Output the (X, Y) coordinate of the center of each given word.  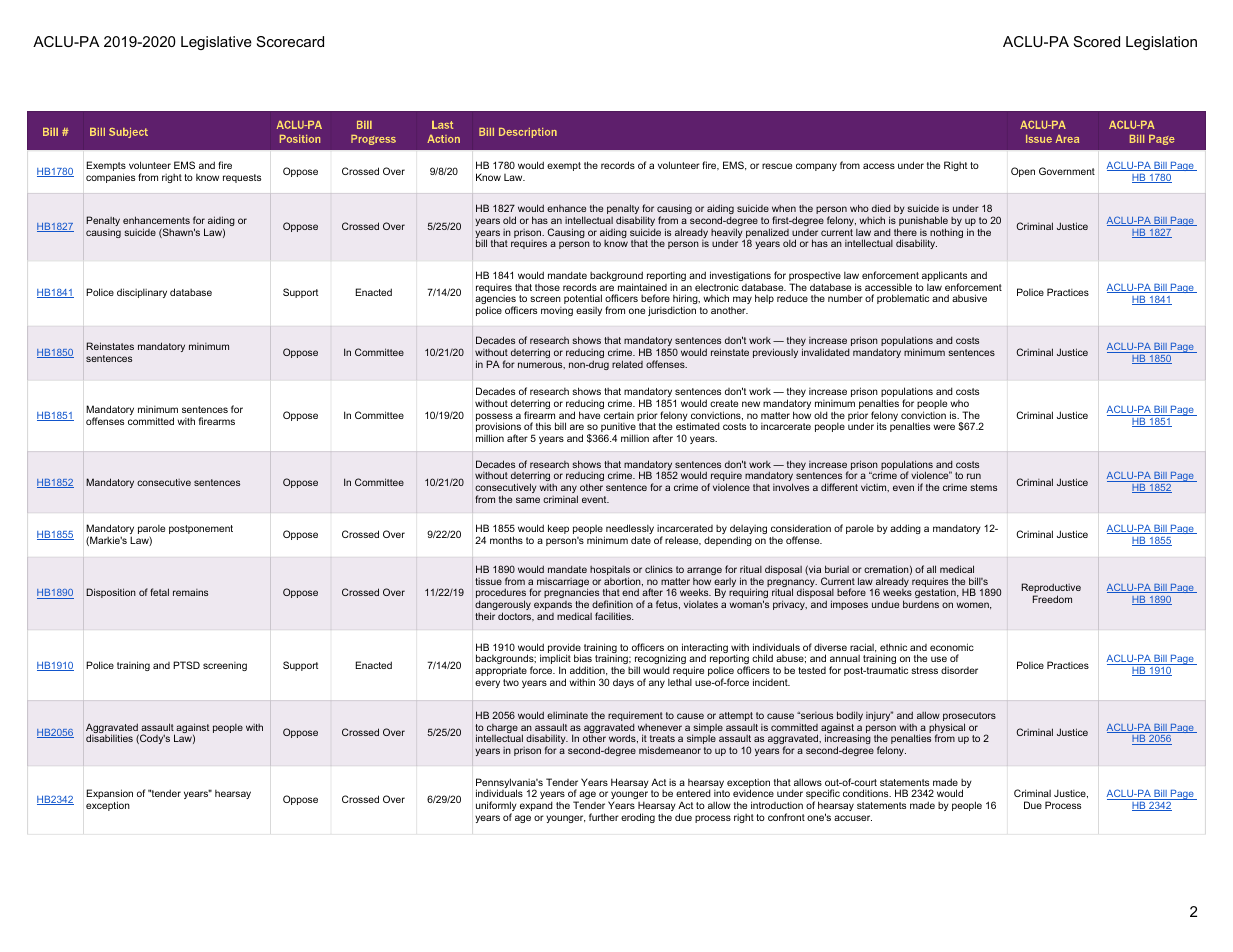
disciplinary (142, 293)
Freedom (1052, 599)
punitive (618, 429)
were (944, 427)
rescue (777, 166)
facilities (614, 616)
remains (190, 592)
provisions (498, 428)
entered (693, 793)
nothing (945, 234)
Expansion (110, 795)
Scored (1097, 41)
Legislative (216, 43)
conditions (867, 793)
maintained (642, 287)
